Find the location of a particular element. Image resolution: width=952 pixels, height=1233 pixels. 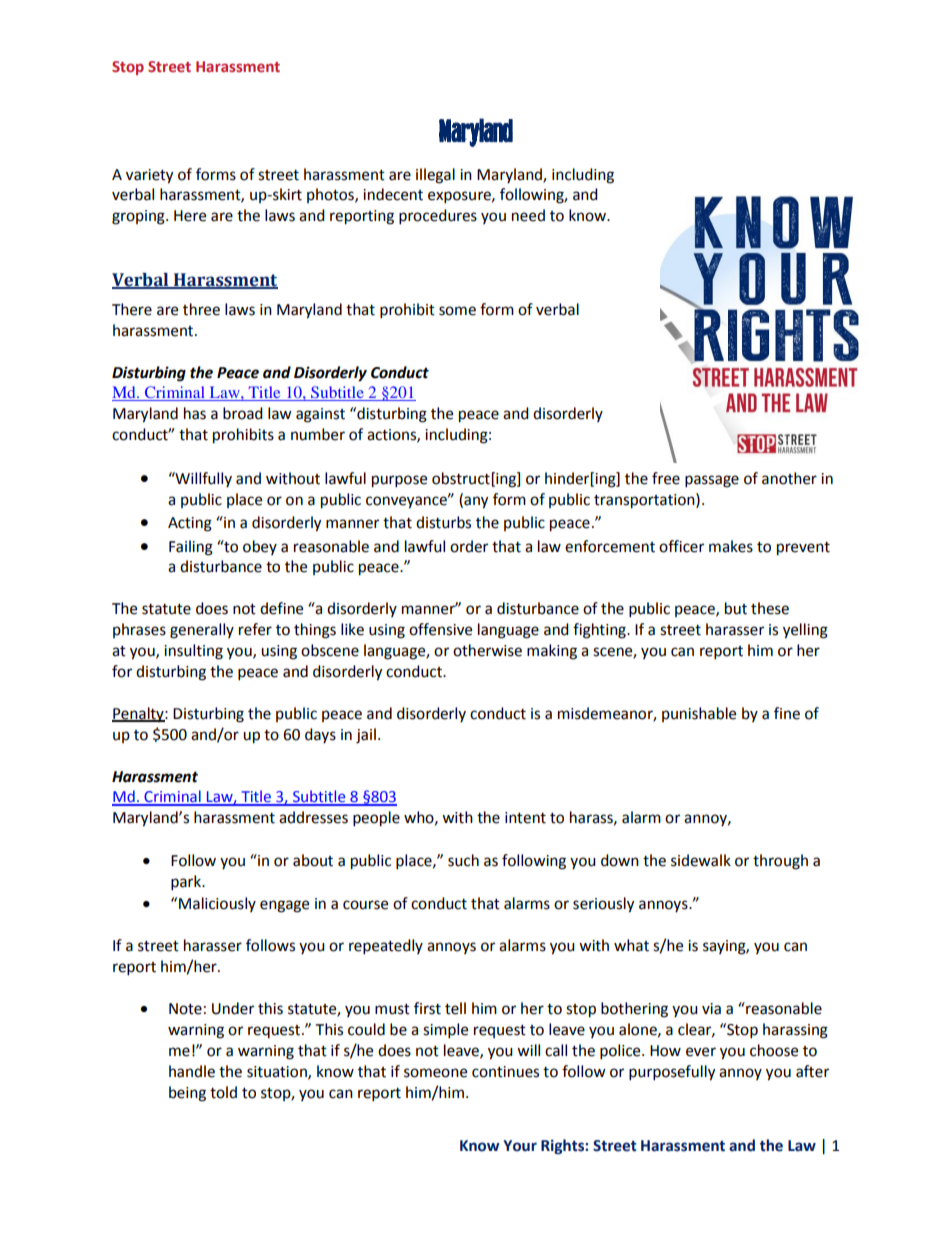

addresses is located at coordinates (313, 817).
